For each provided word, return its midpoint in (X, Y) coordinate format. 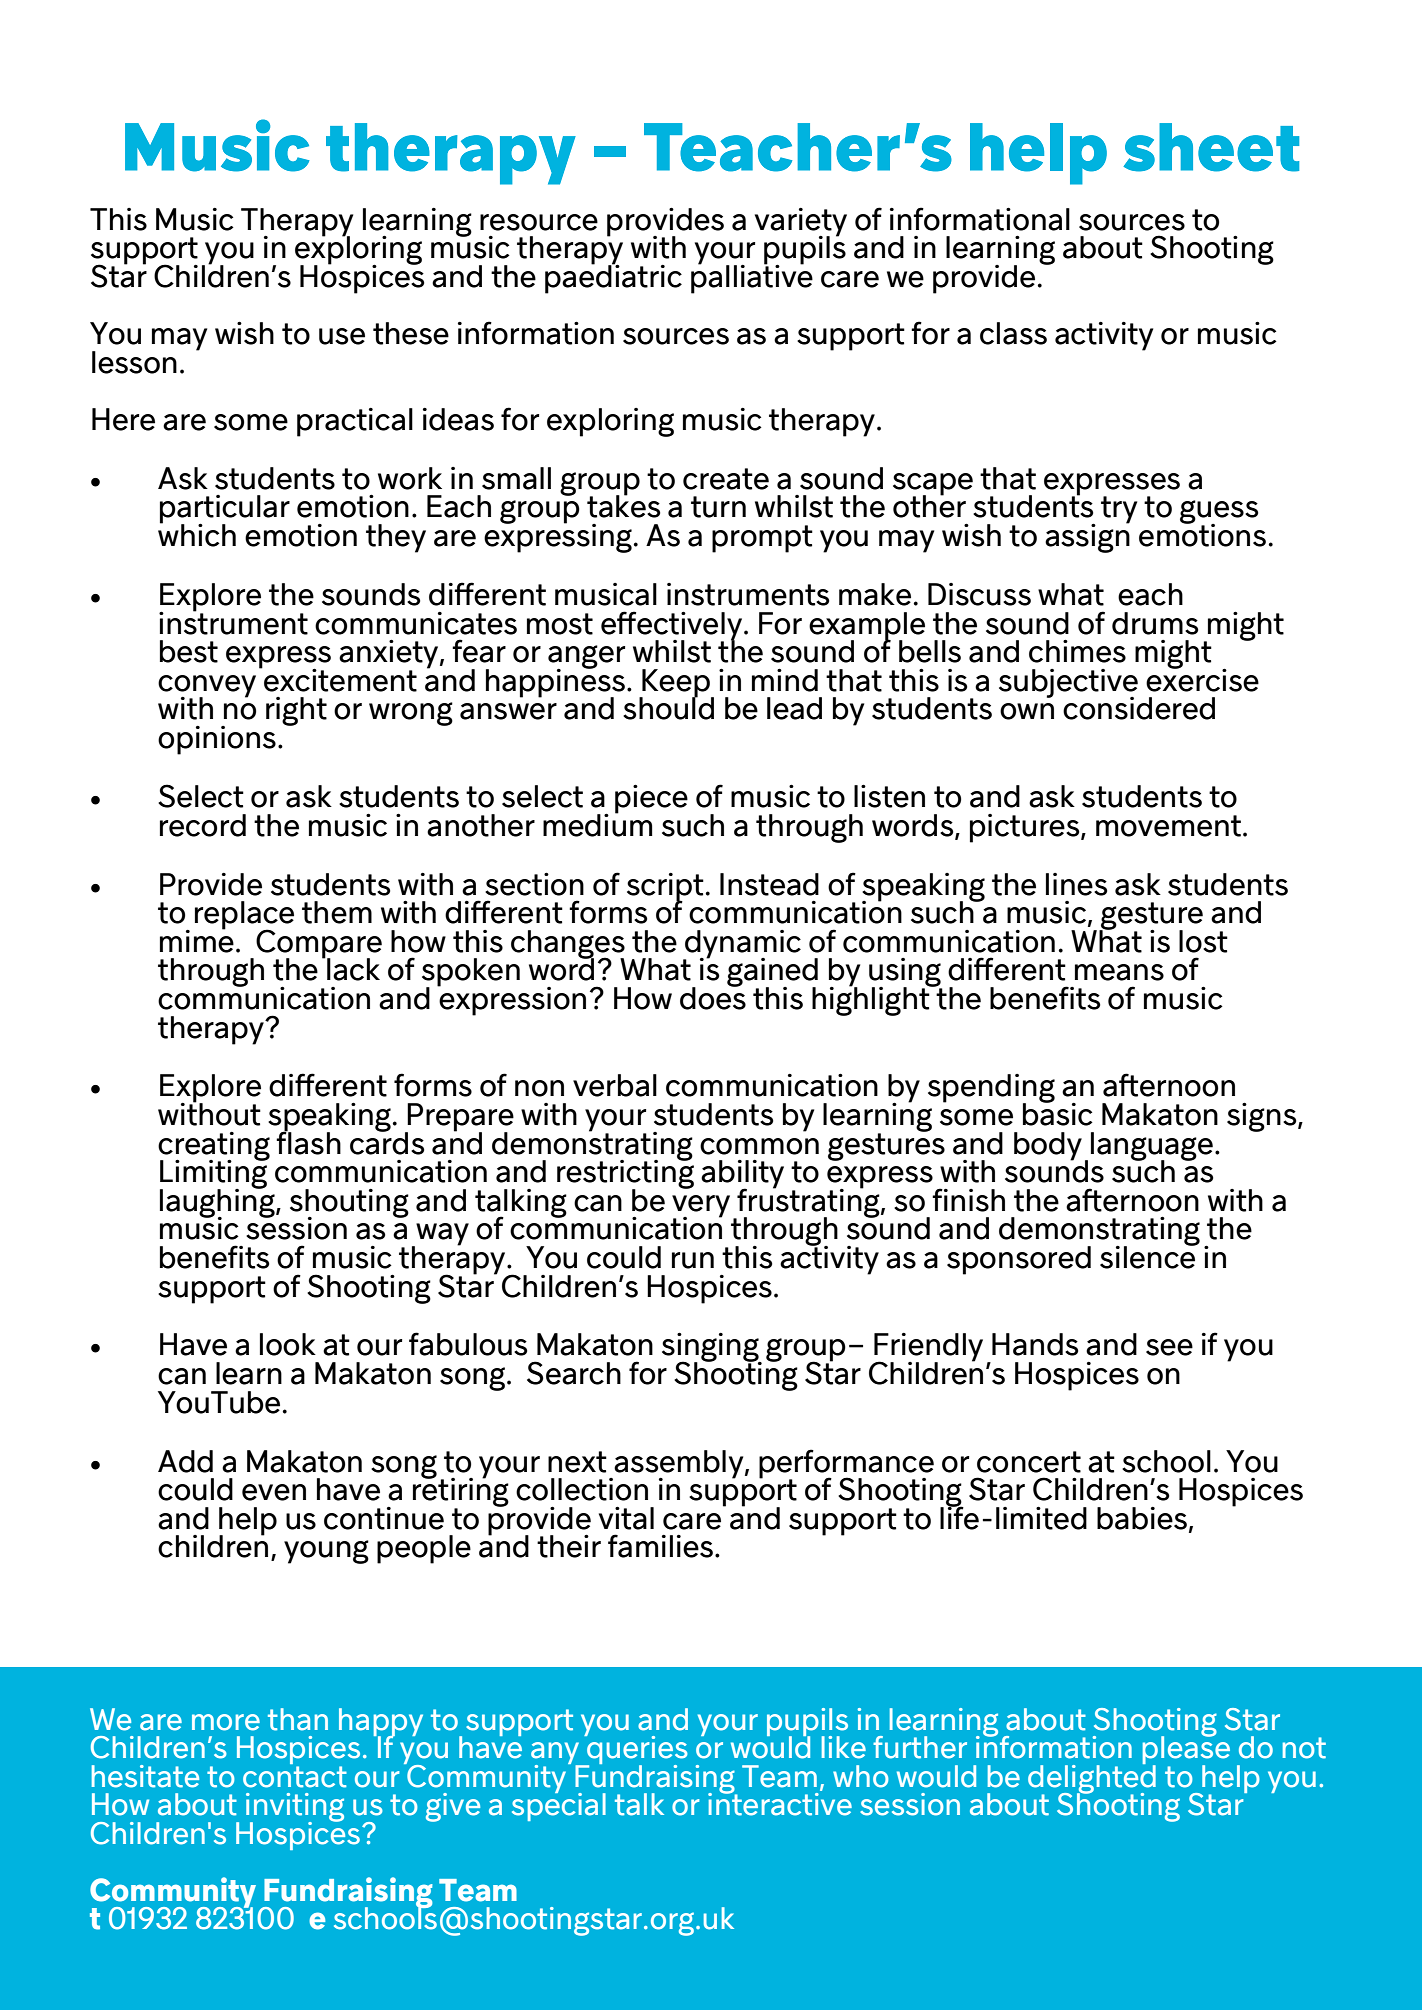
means (1119, 972)
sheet (1211, 147)
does (713, 997)
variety (801, 223)
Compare (319, 945)
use (342, 336)
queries (636, 1750)
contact (295, 1775)
